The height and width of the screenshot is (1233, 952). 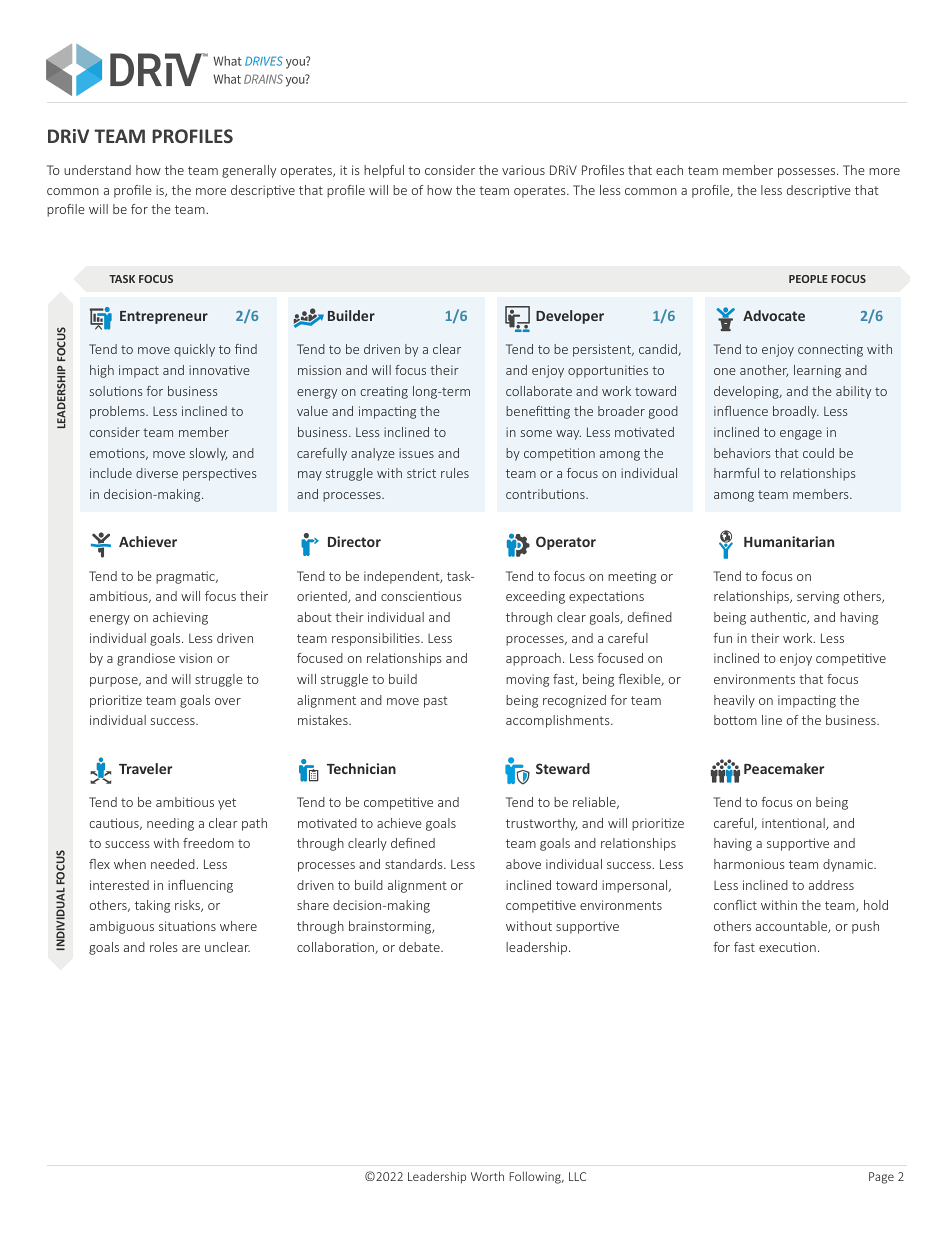 What do you see at coordinates (577, 1176) in the screenshot?
I see `LLC` at bounding box center [577, 1176].
